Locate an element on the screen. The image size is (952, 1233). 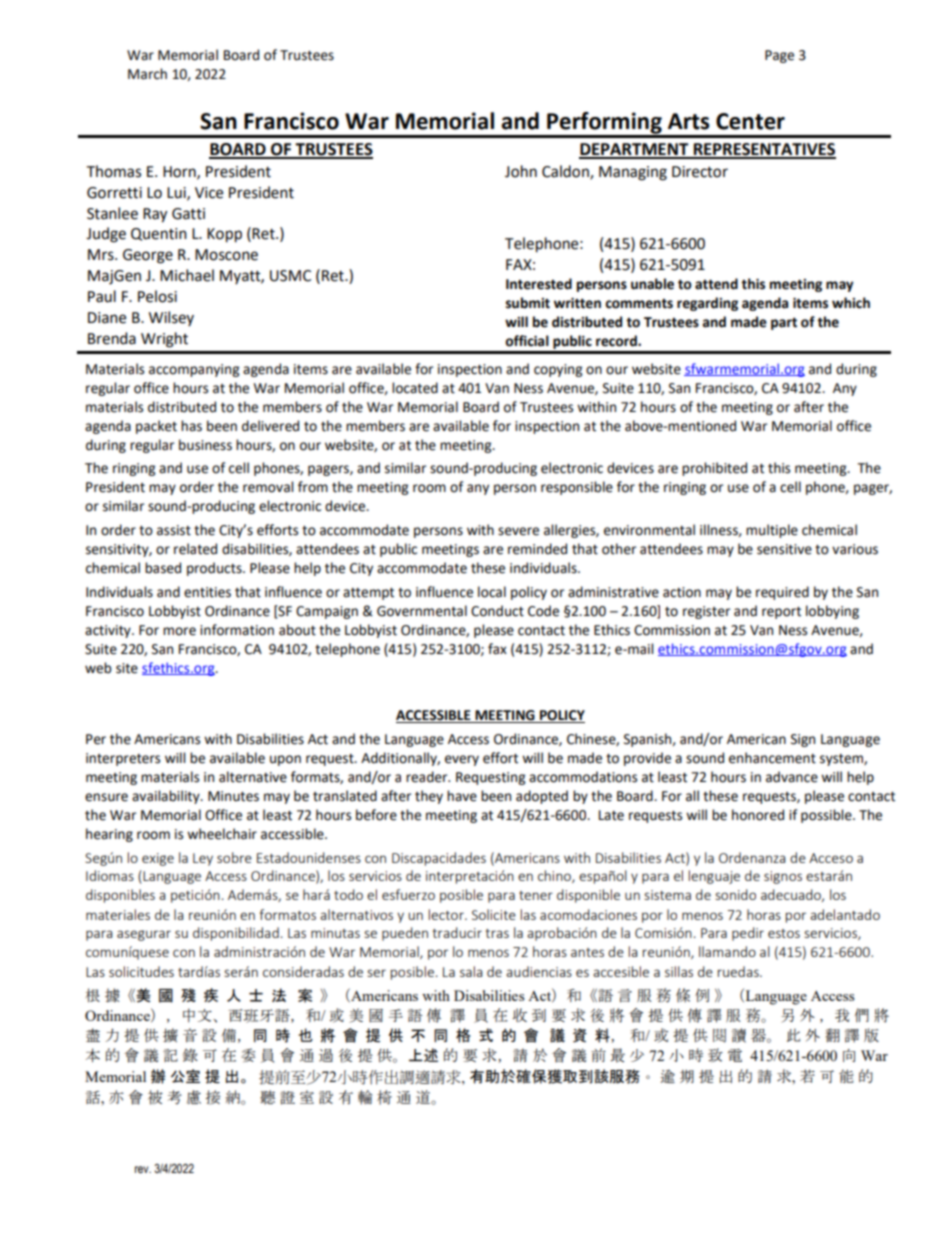
report is located at coordinates (781, 613).
